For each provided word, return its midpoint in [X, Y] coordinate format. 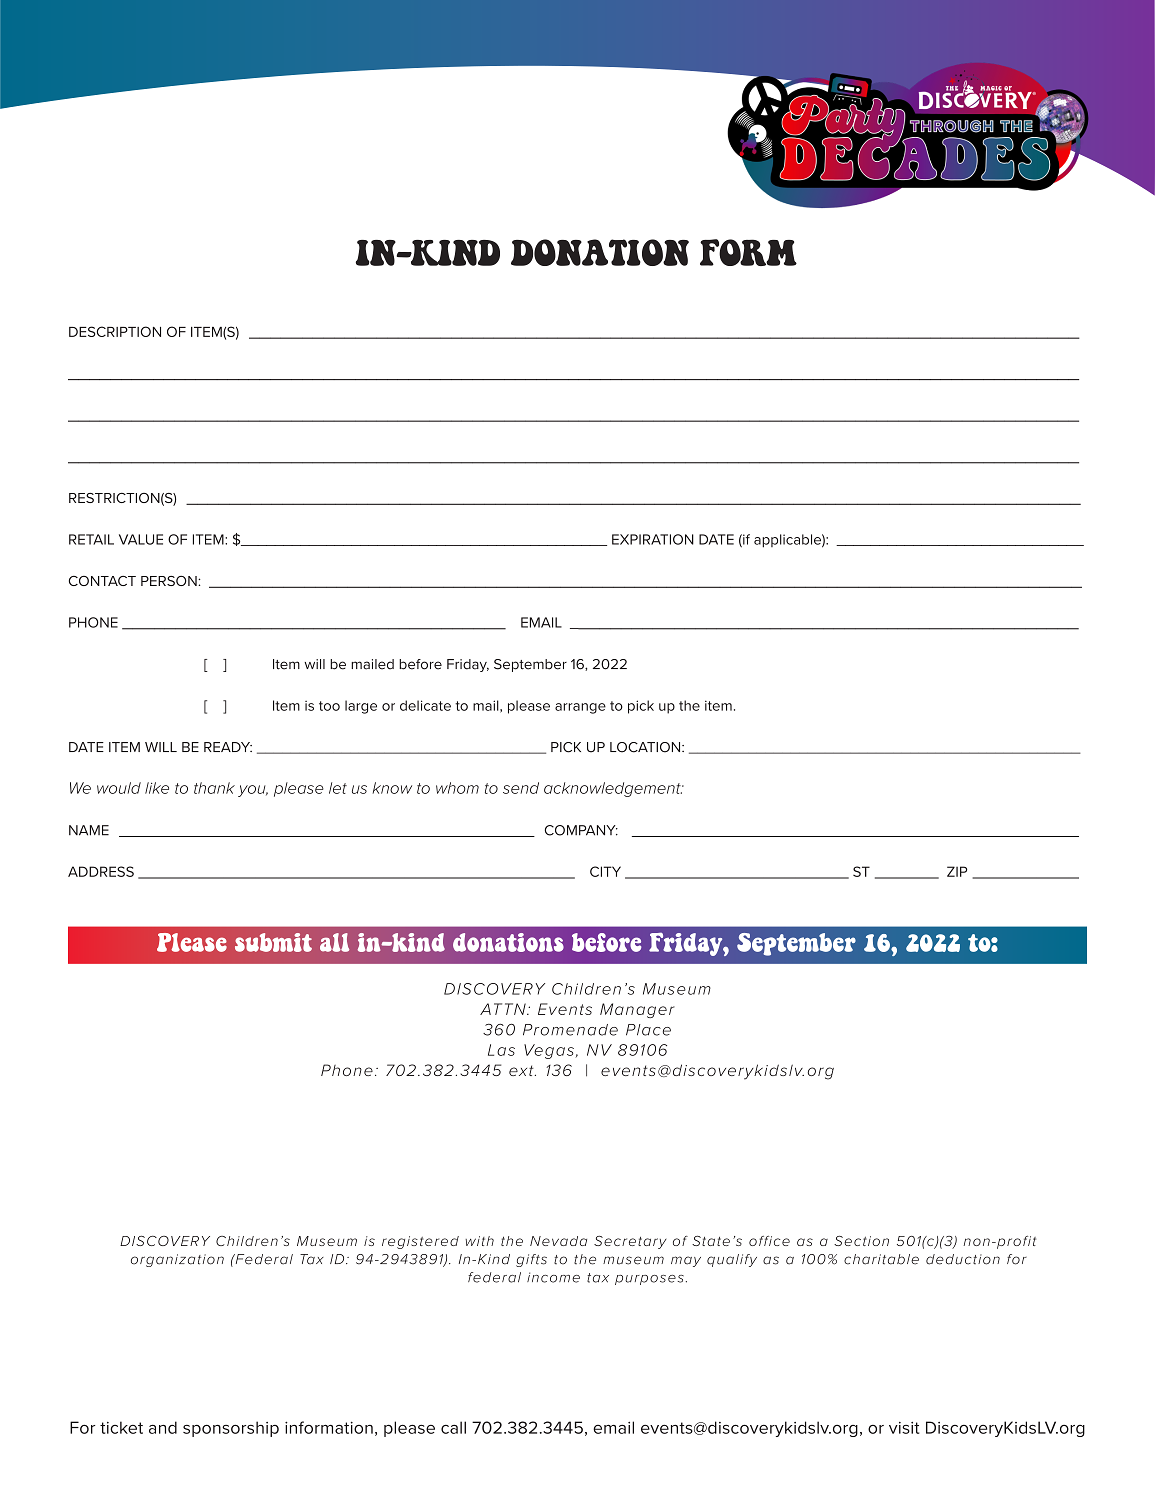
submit [273, 942]
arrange [580, 708]
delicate [425, 705]
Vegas [549, 1051]
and [163, 1427]
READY [228, 747]
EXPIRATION [653, 539]
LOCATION [646, 747]
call [453, 1427]
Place [648, 1030]
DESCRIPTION [115, 331]
